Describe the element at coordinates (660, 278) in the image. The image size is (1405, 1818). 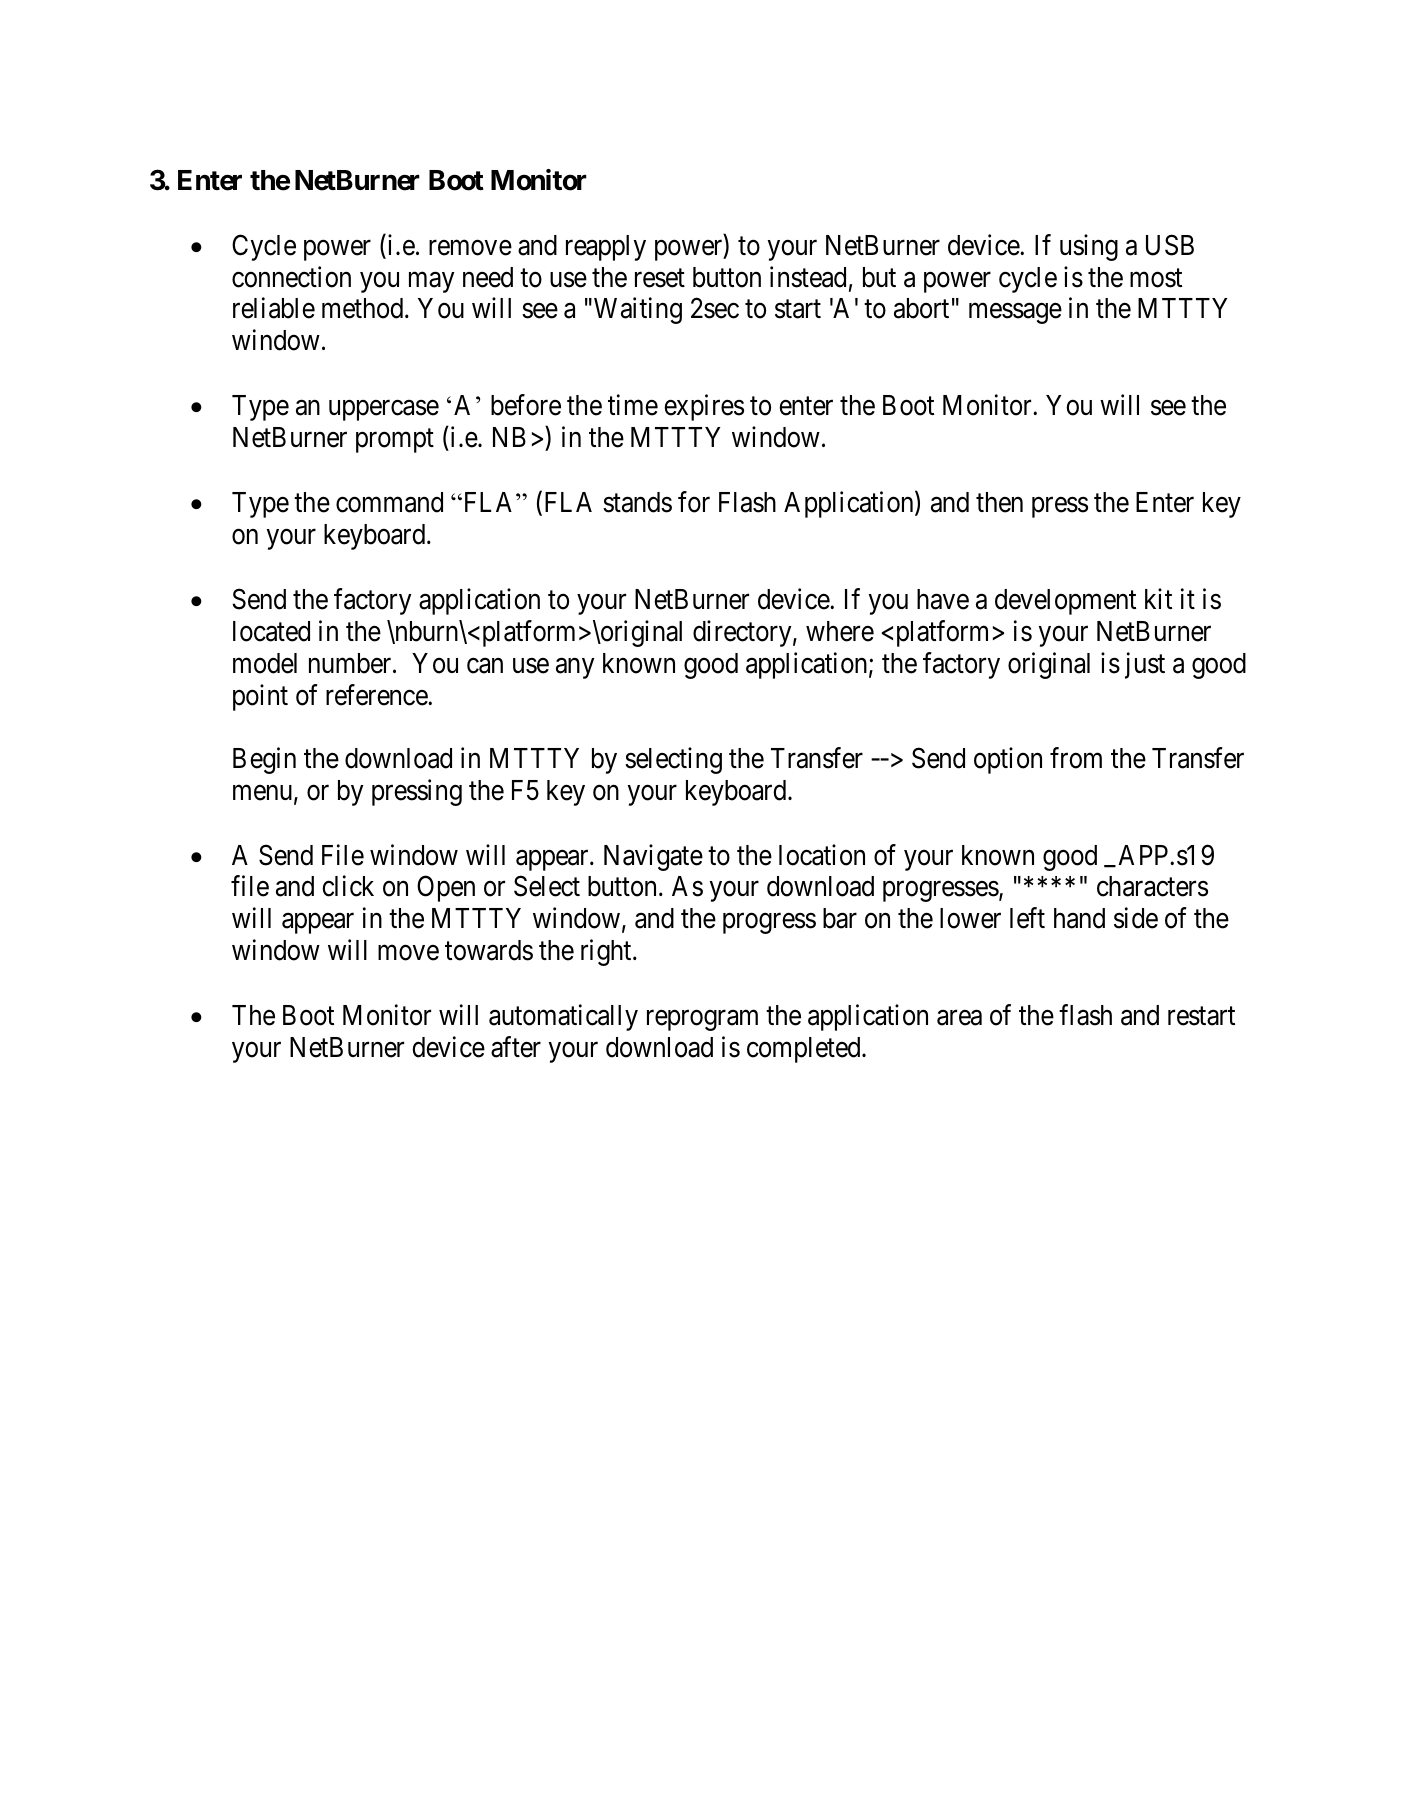
I see `reset` at that location.
